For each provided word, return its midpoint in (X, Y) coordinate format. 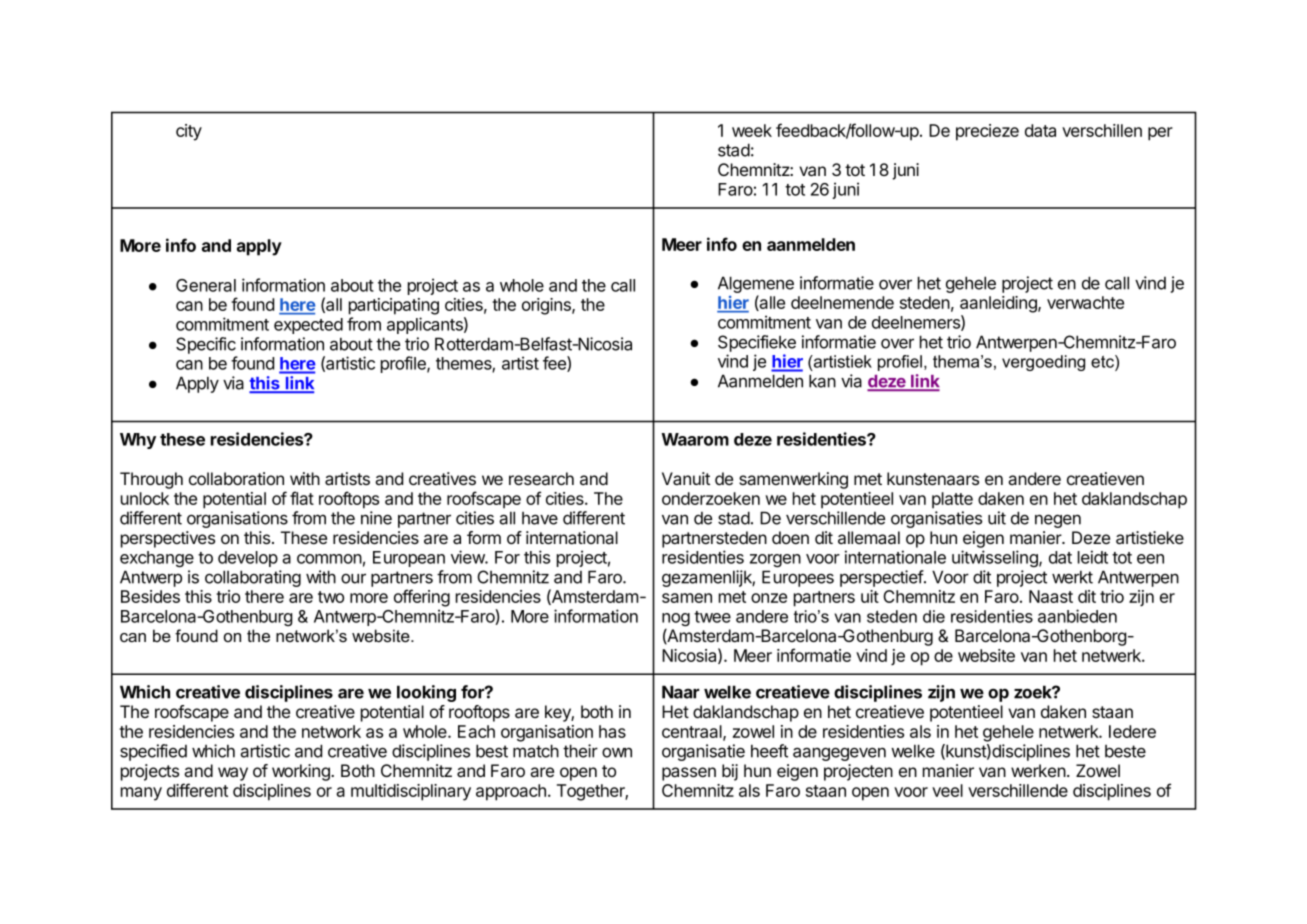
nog (676, 619)
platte (952, 500)
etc (1103, 361)
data (1040, 130)
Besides (150, 596)
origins (547, 306)
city (189, 132)
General (206, 285)
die (934, 616)
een (1150, 559)
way (233, 774)
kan (822, 381)
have (540, 518)
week (752, 130)
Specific (206, 345)
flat (302, 498)
